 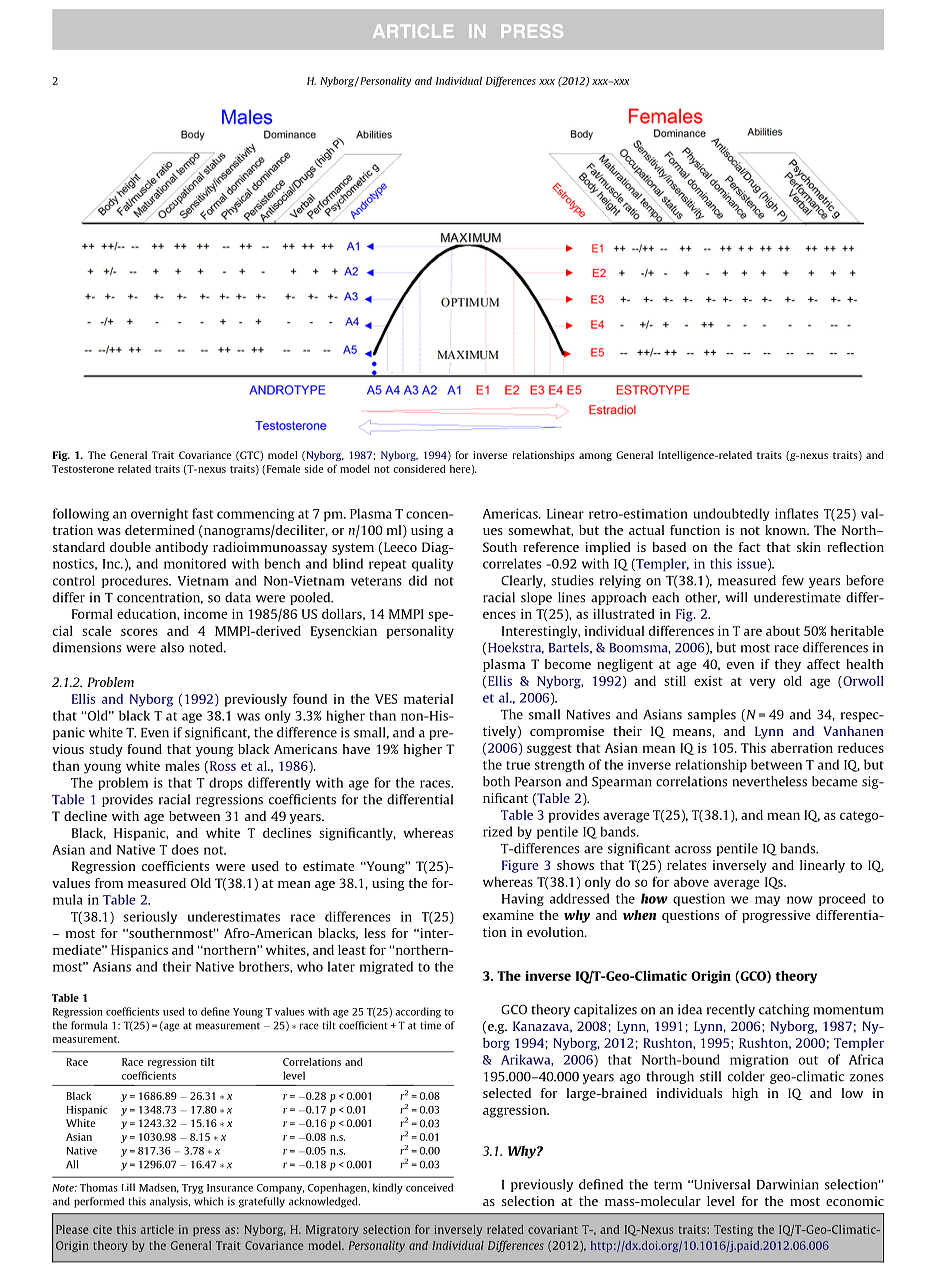 What do you see at coordinates (783, 631) in the document?
I see `about` at bounding box center [783, 631].
